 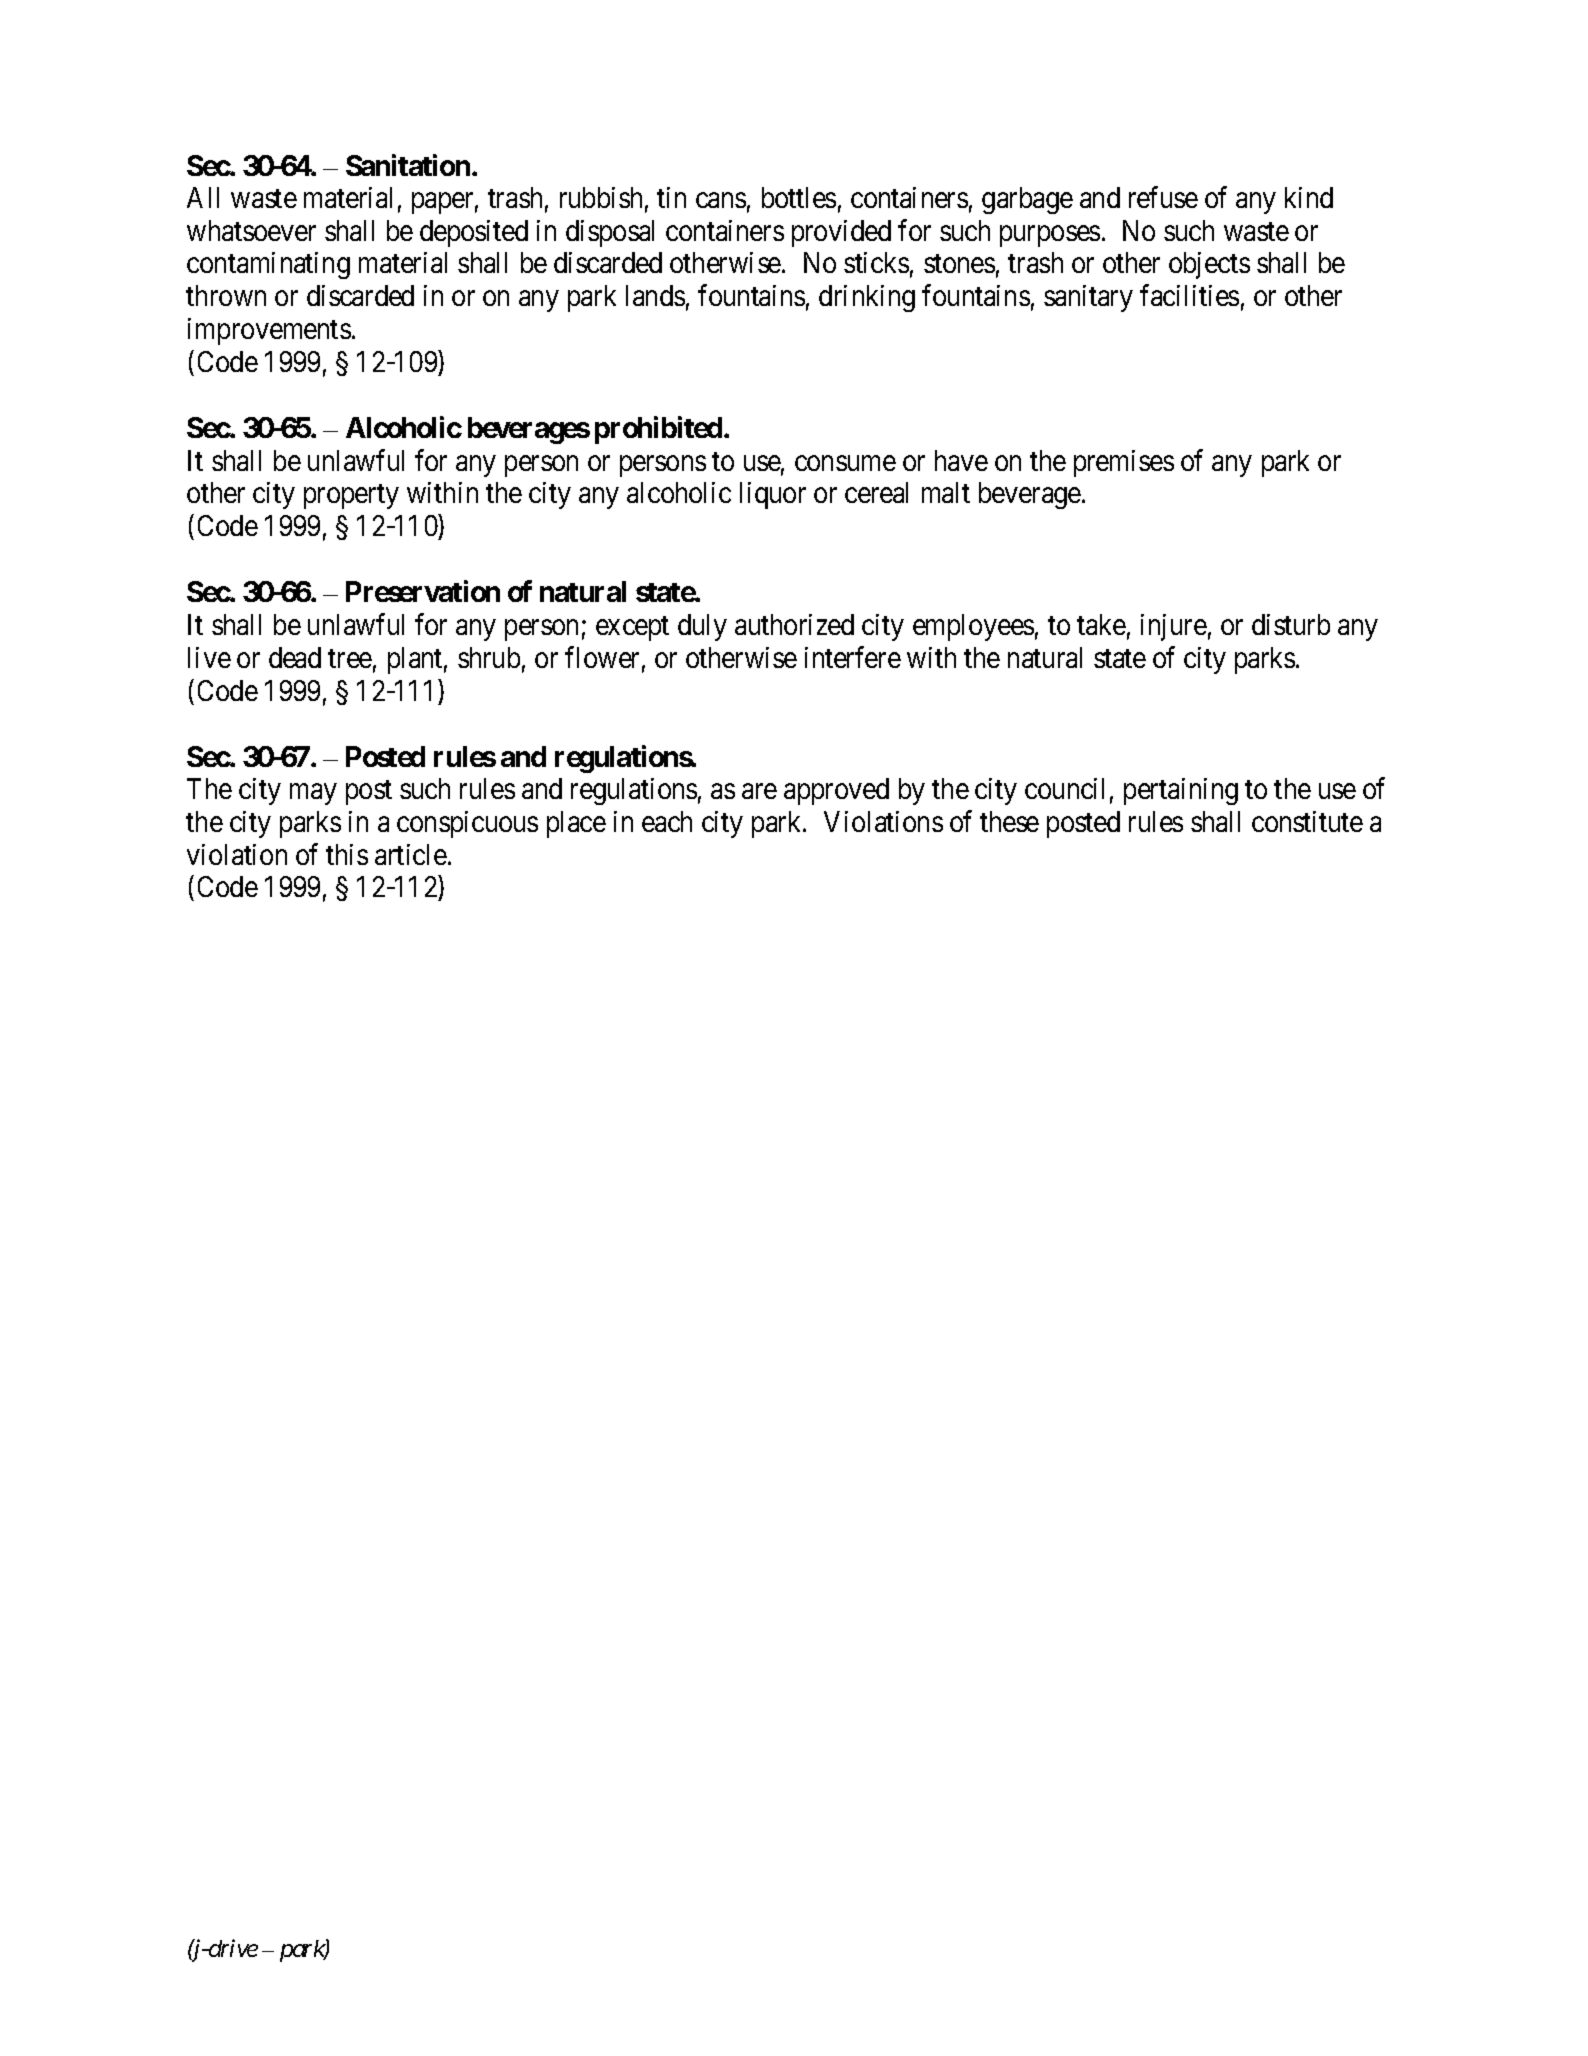 What do you see at coordinates (347, 854) in the screenshot?
I see `this` at bounding box center [347, 854].
